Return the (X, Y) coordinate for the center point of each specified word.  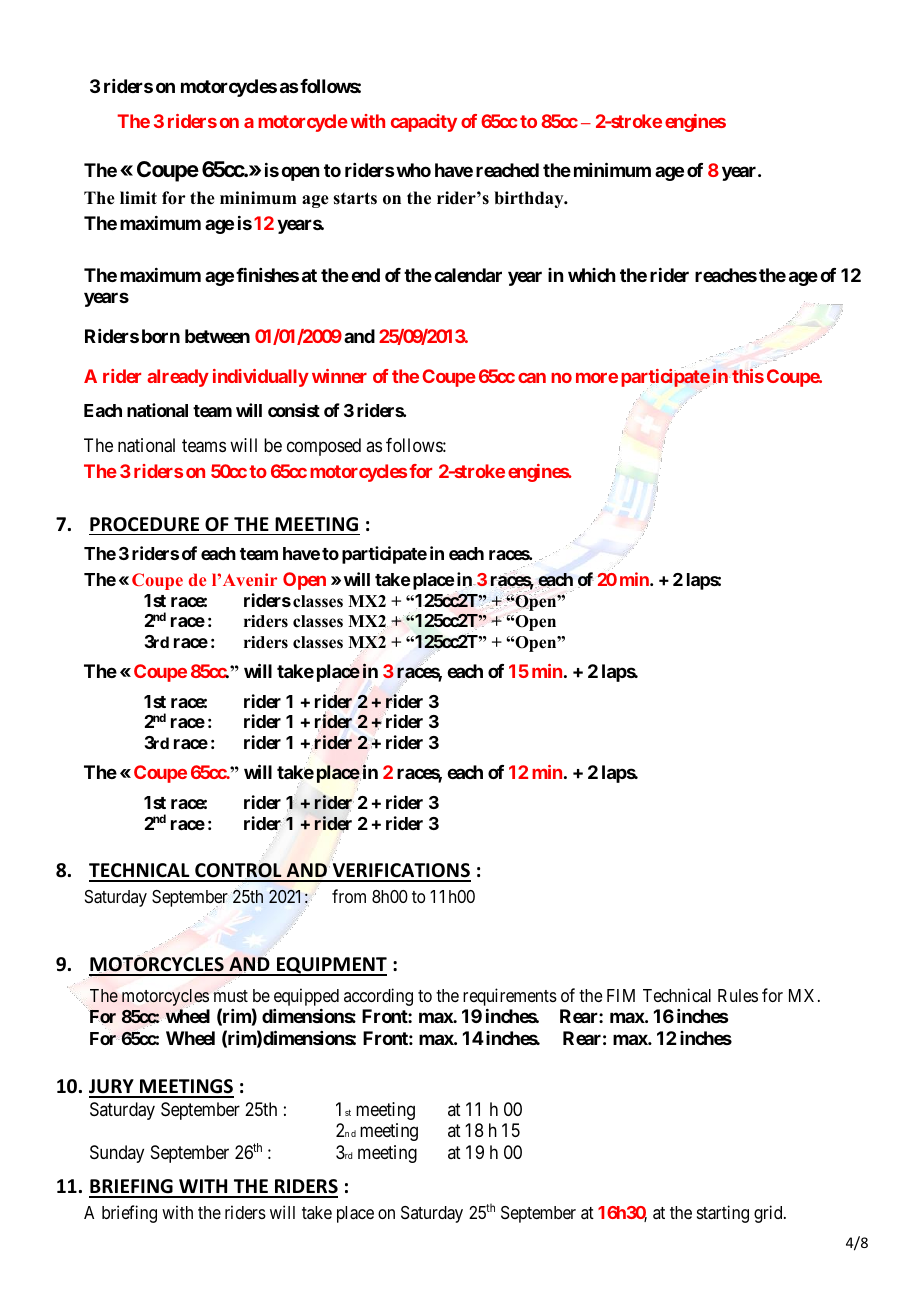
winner (339, 376)
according (378, 997)
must (230, 996)
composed (324, 447)
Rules (738, 995)
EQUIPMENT (331, 966)
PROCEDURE (144, 524)
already (178, 378)
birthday (530, 199)
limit (138, 197)
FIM (621, 995)
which (592, 275)
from (349, 896)
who (412, 170)
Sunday (117, 1154)
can (532, 378)
